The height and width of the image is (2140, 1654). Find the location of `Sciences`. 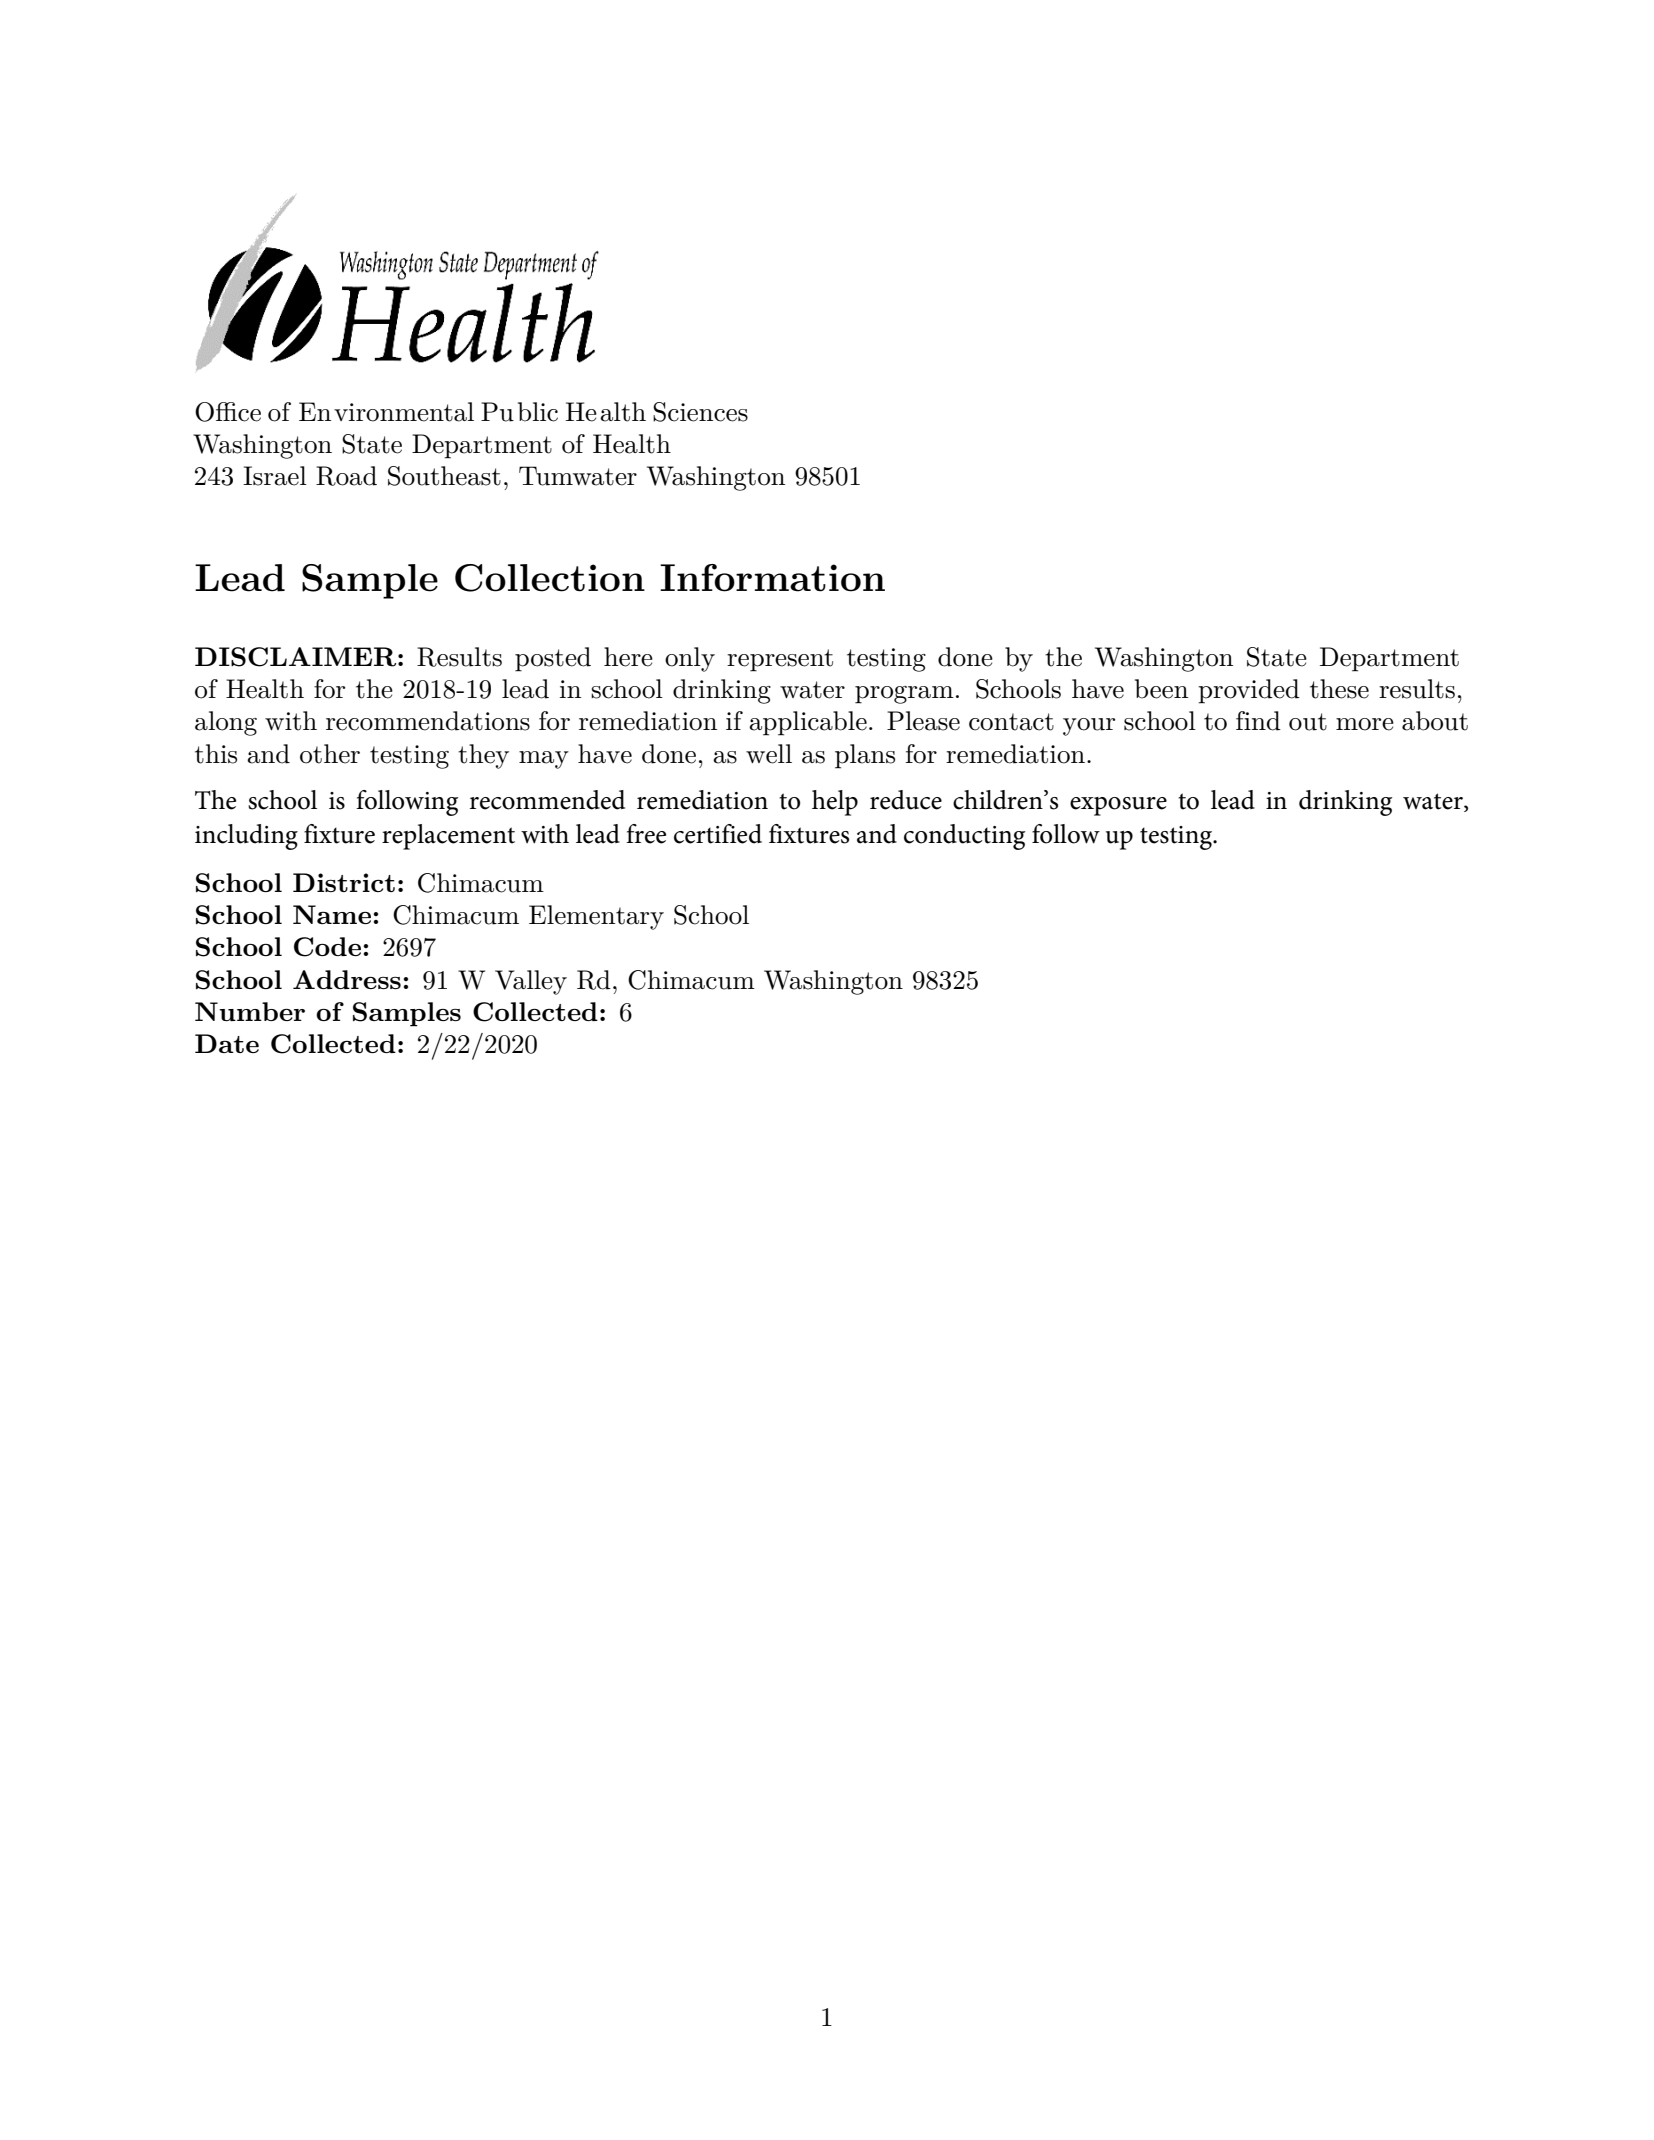

Sciences is located at coordinates (700, 412).
